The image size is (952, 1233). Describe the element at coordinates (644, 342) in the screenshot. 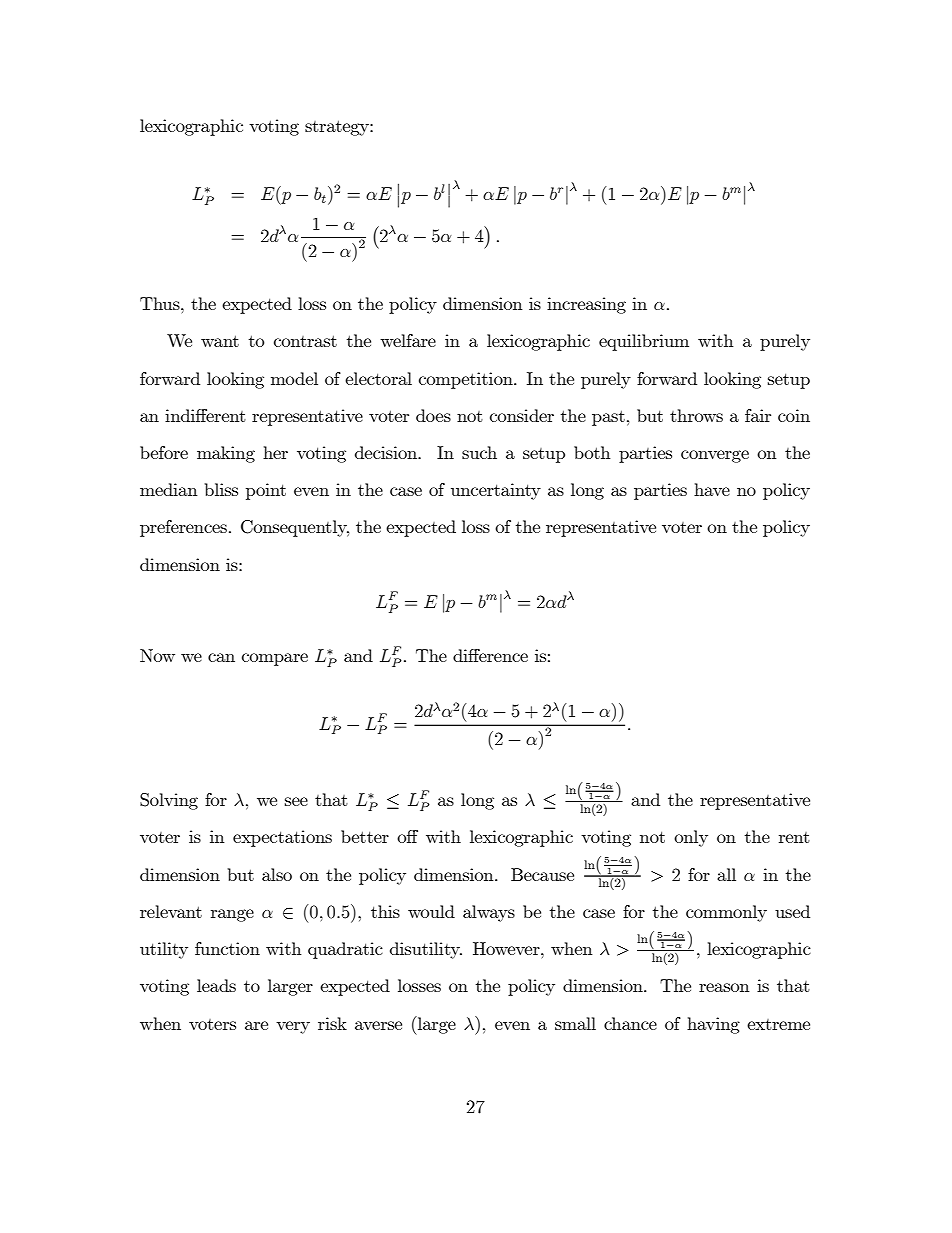

I see `equilibrium` at that location.
